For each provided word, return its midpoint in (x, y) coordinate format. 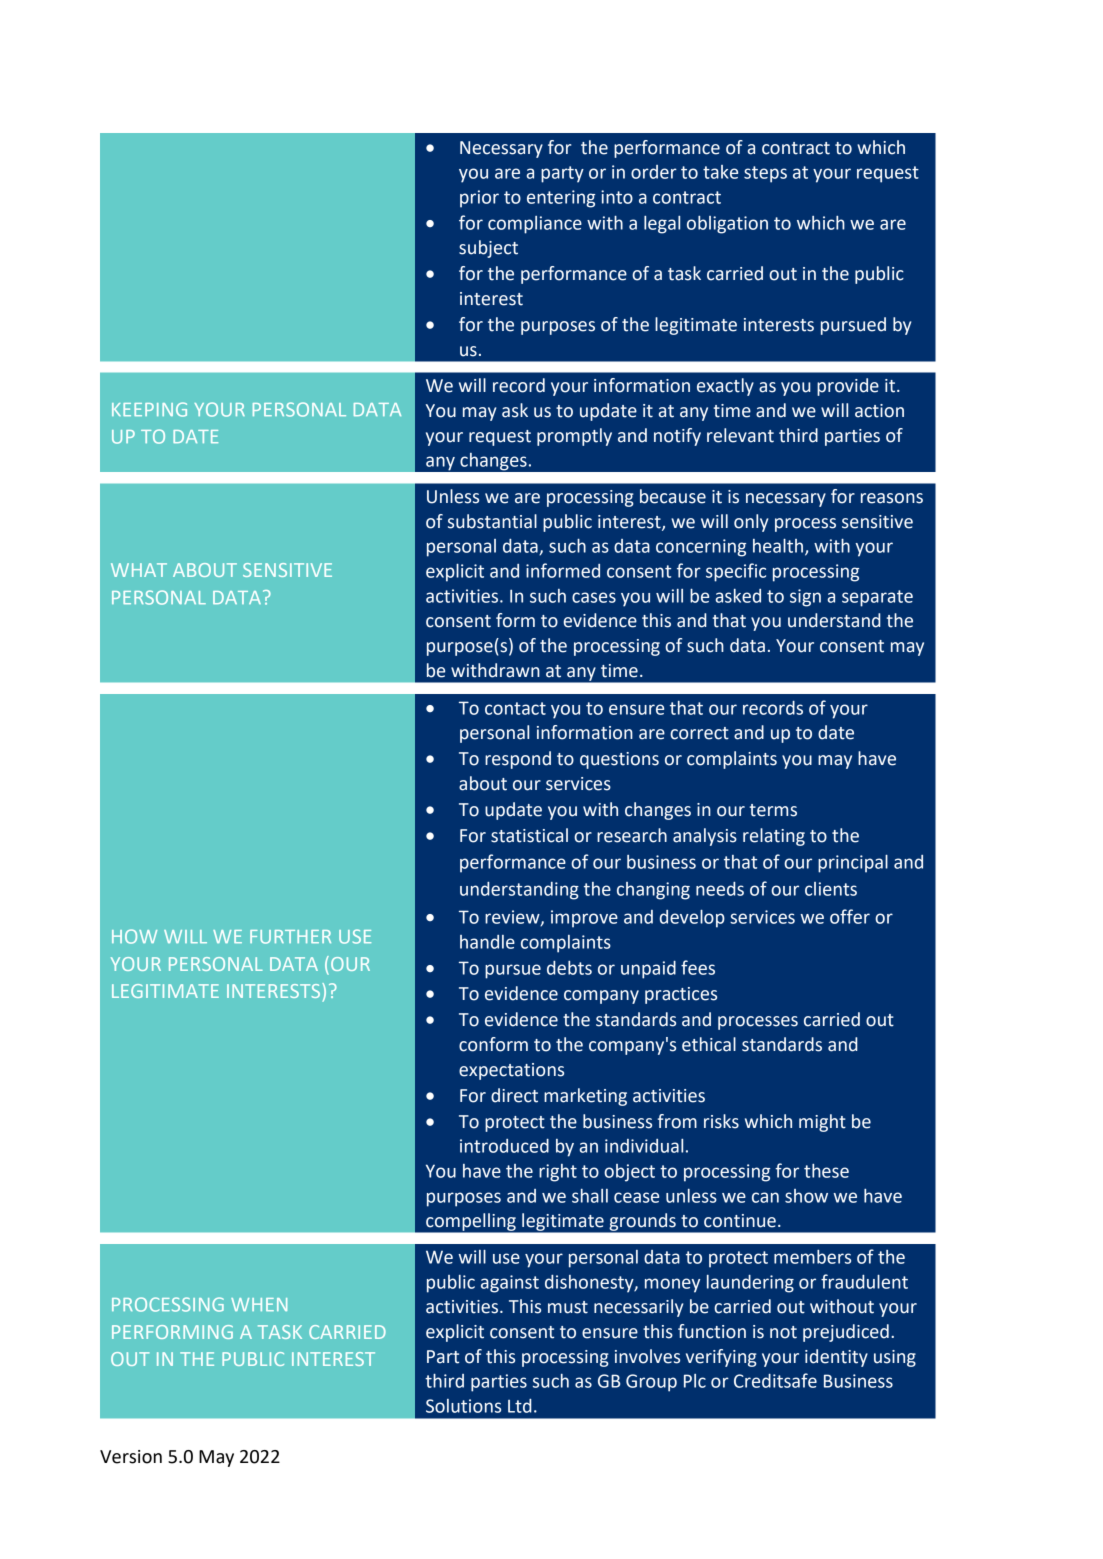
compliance (535, 225)
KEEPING (149, 409)
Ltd (520, 1406)
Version (131, 1457)
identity (836, 1358)
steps (765, 174)
